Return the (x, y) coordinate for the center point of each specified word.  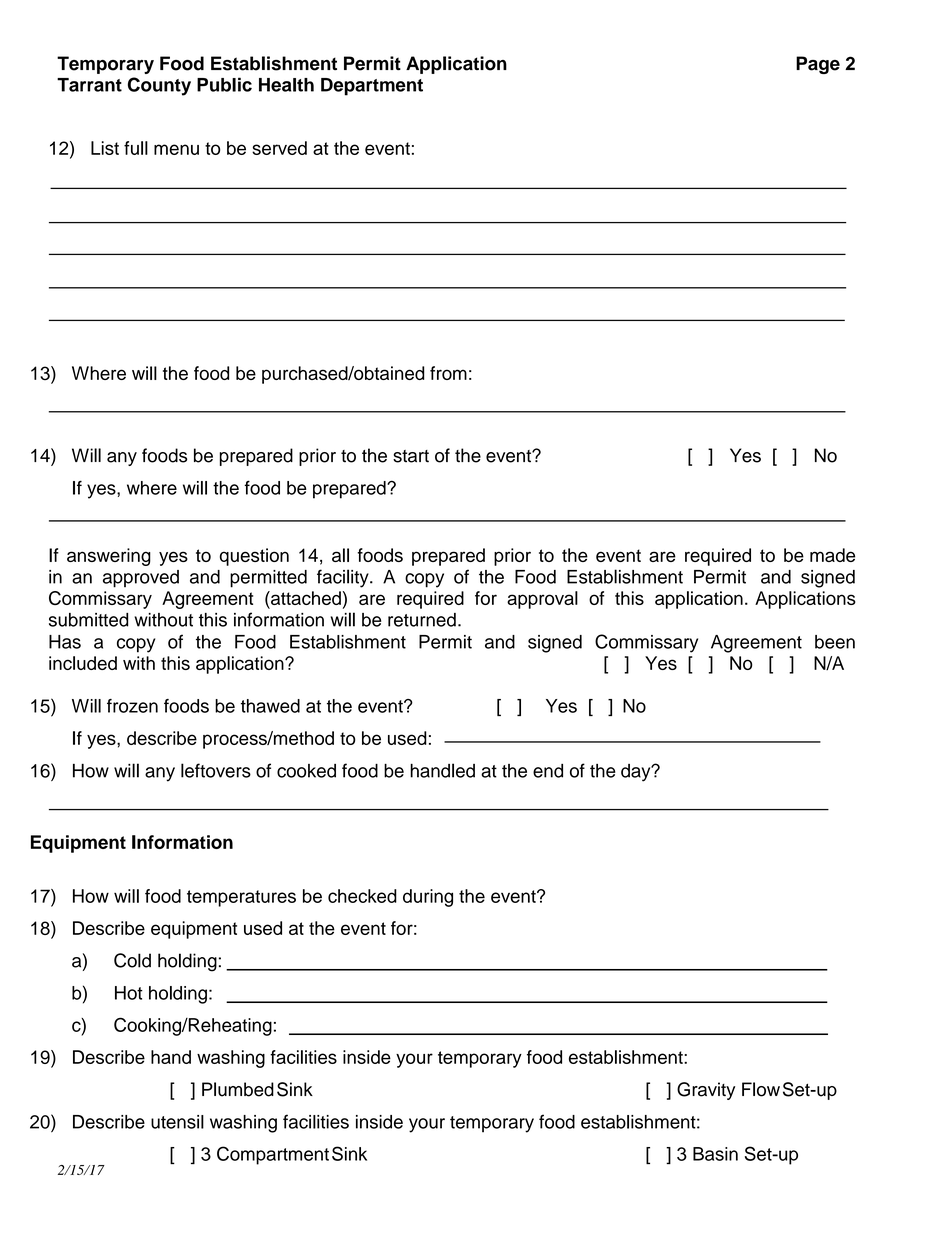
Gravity (706, 1091)
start (411, 456)
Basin (715, 1154)
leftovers (216, 770)
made (832, 555)
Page (818, 65)
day (637, 773)
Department (372, 87)
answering (109, 557)
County (159, 86)
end (548, 771)
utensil (177, 1122)
